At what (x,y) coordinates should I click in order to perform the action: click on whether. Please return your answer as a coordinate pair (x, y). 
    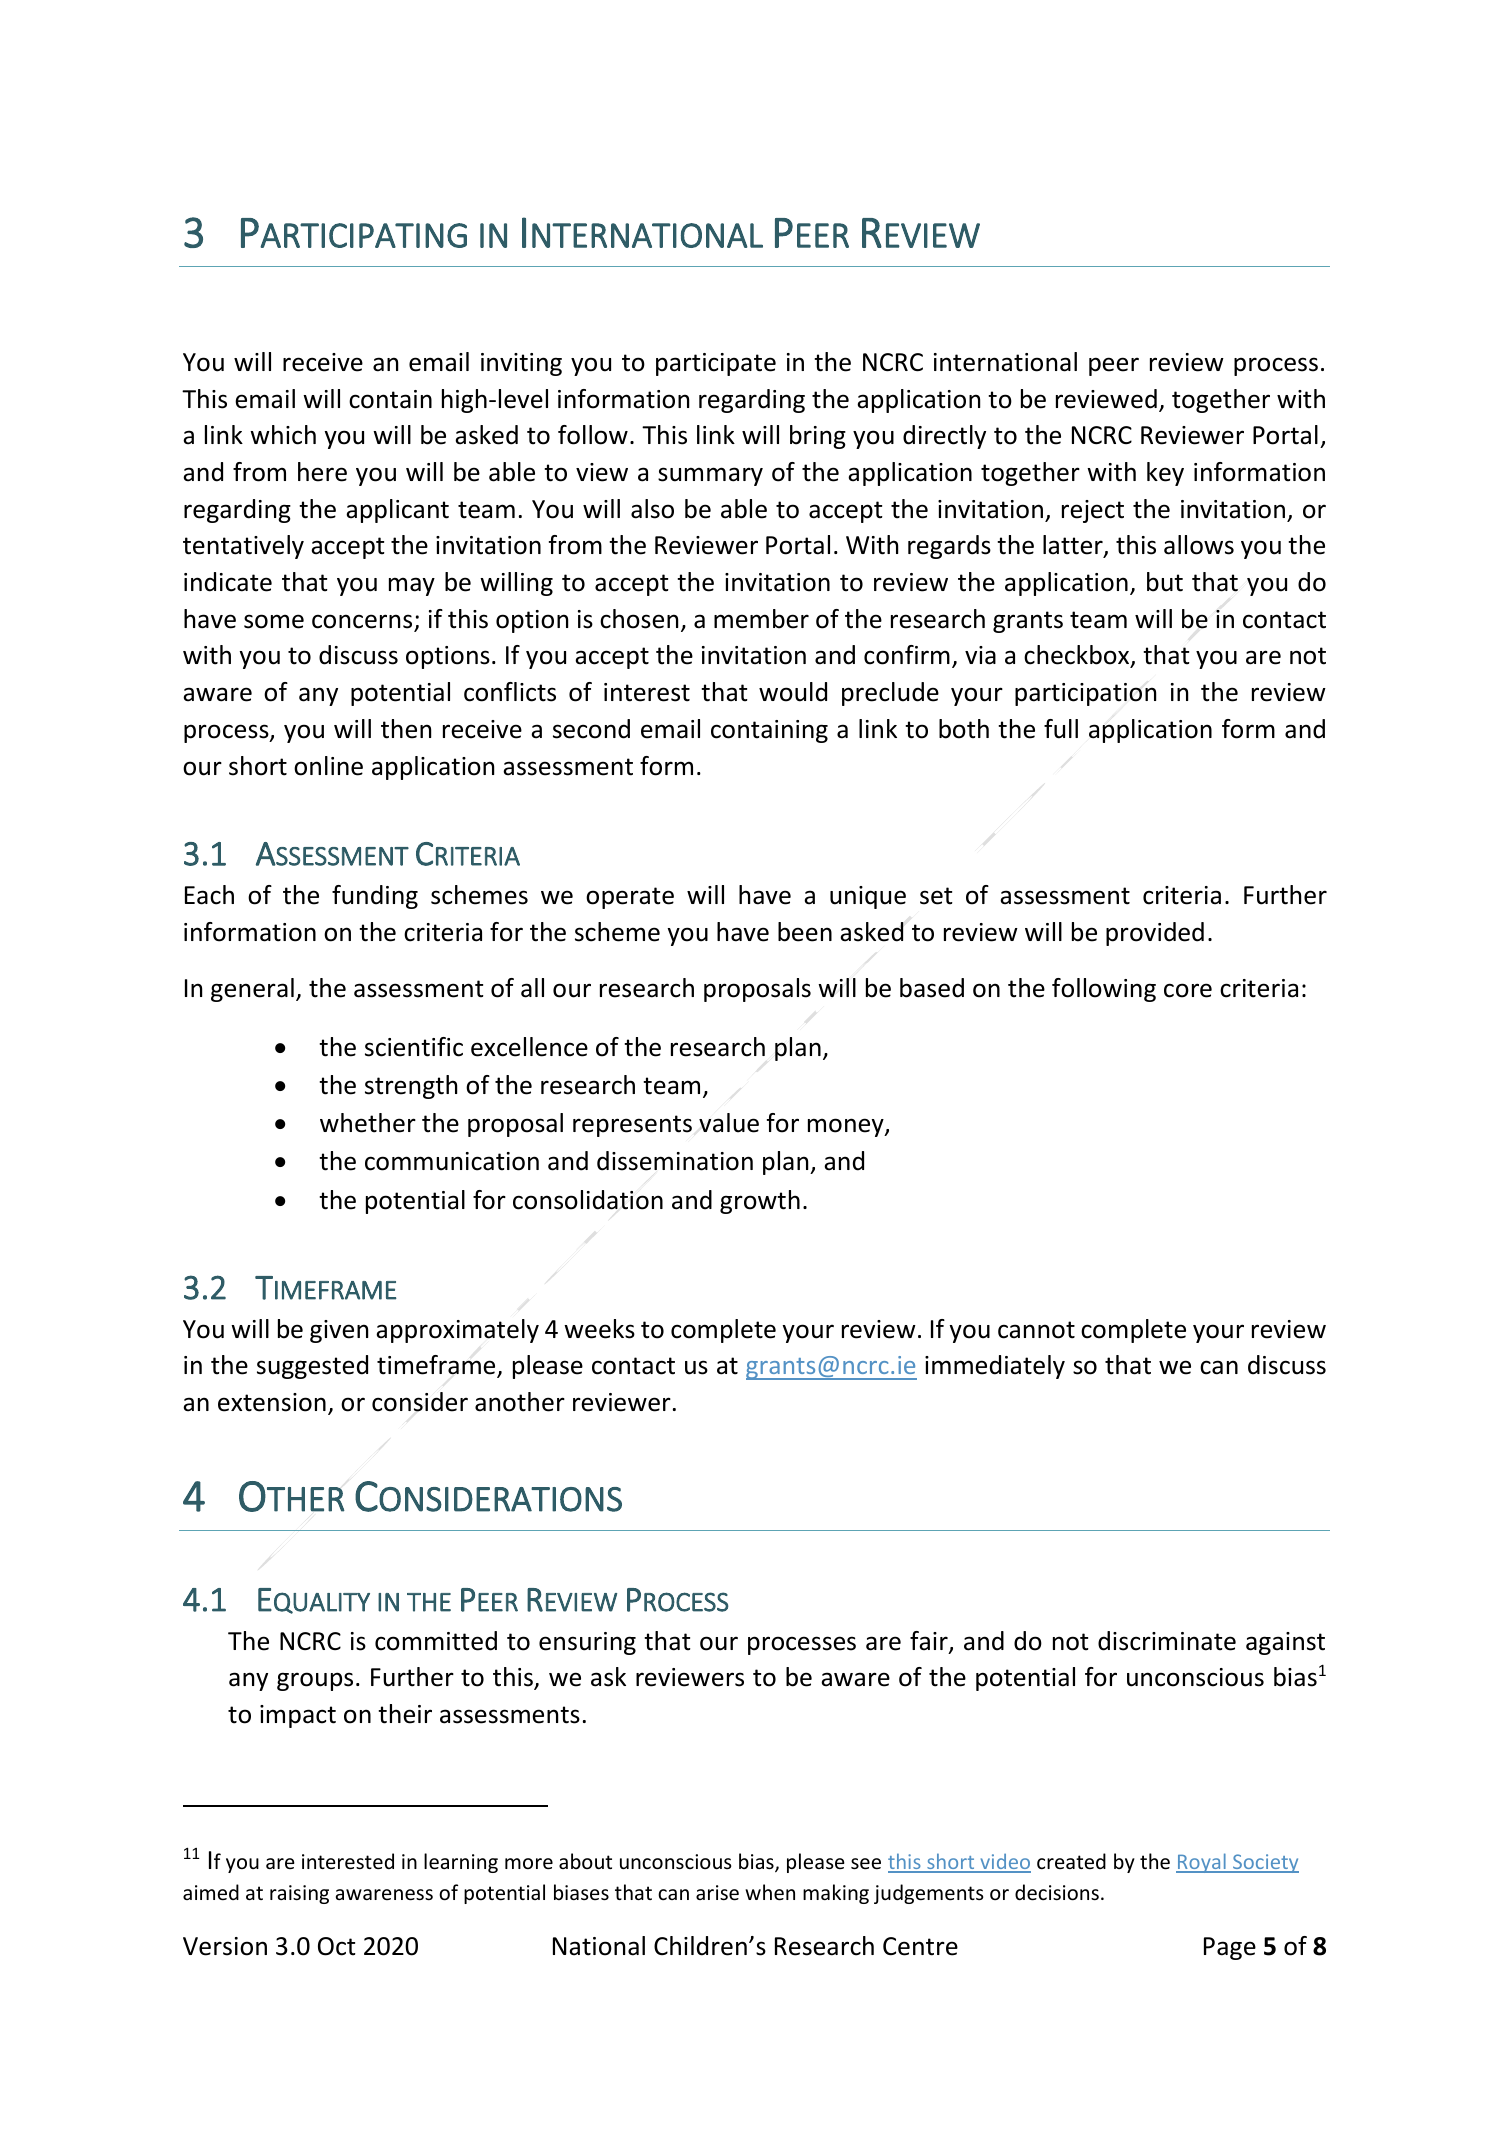
    Looking at the image, I should click on (368, 1123).
